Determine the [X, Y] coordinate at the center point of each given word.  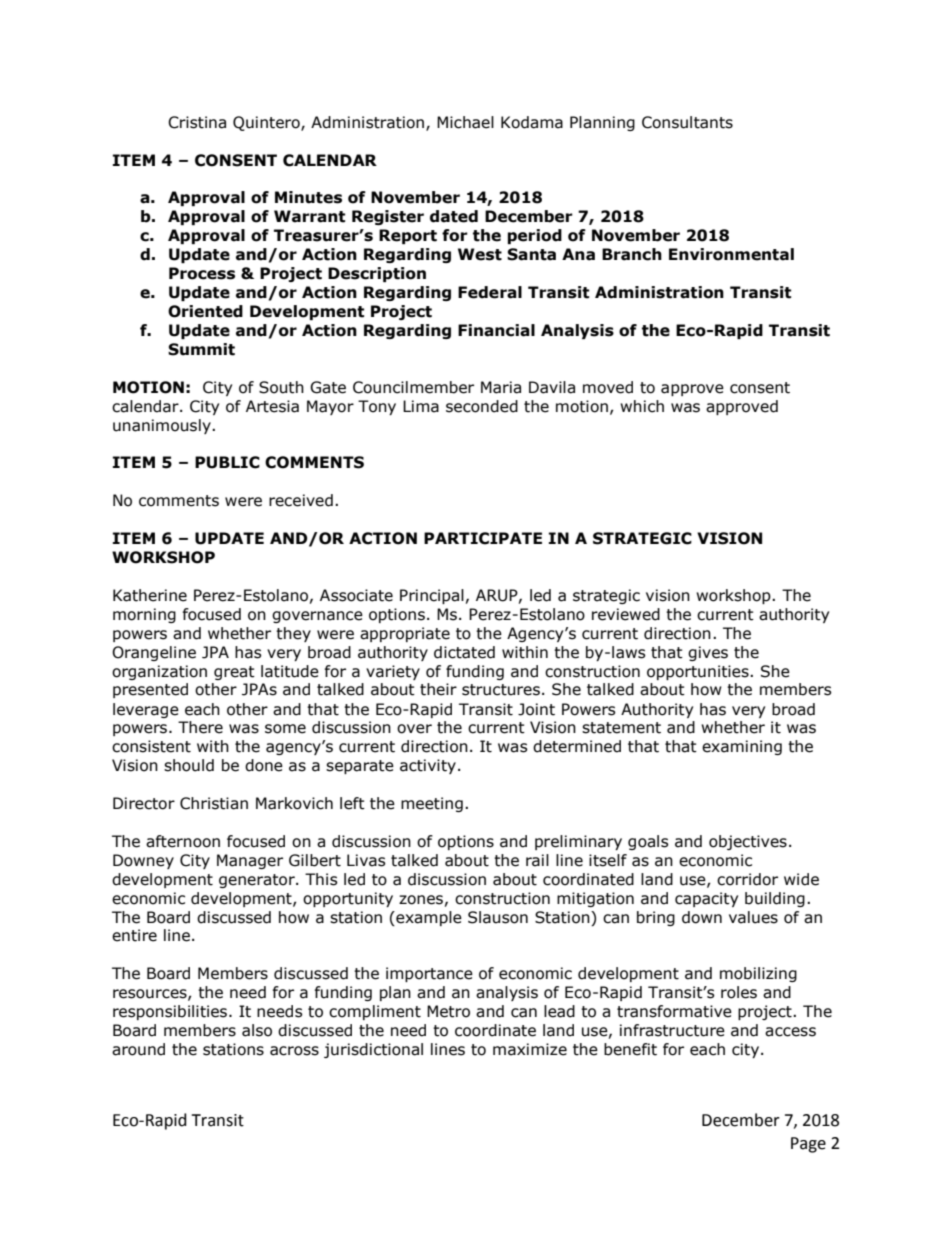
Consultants [687, 122]
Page [808, 1145]
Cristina [197, 122]
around [138, 1049]
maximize [530, 1049]
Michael [465, 122]
